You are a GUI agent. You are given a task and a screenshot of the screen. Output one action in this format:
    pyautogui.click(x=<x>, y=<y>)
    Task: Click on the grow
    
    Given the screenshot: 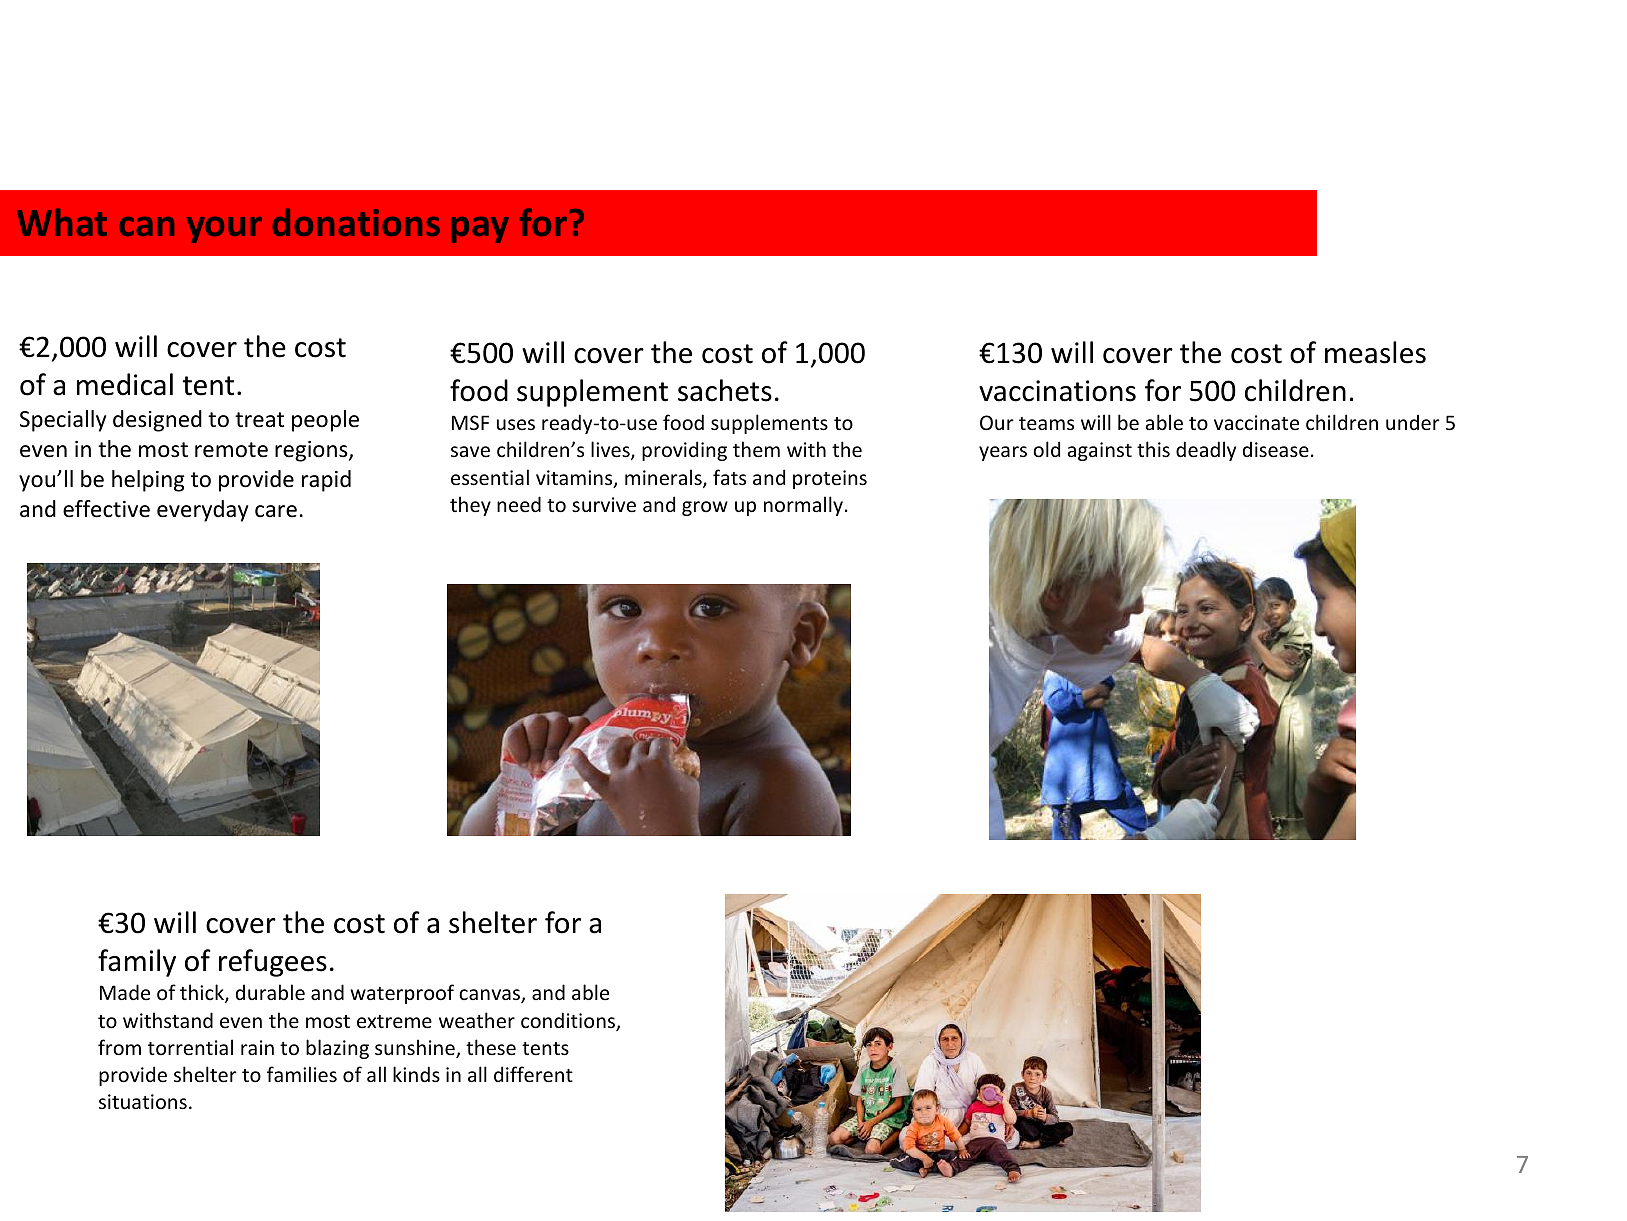 What is the action you would take?
    pyautogui.click(x=705, y=508)
